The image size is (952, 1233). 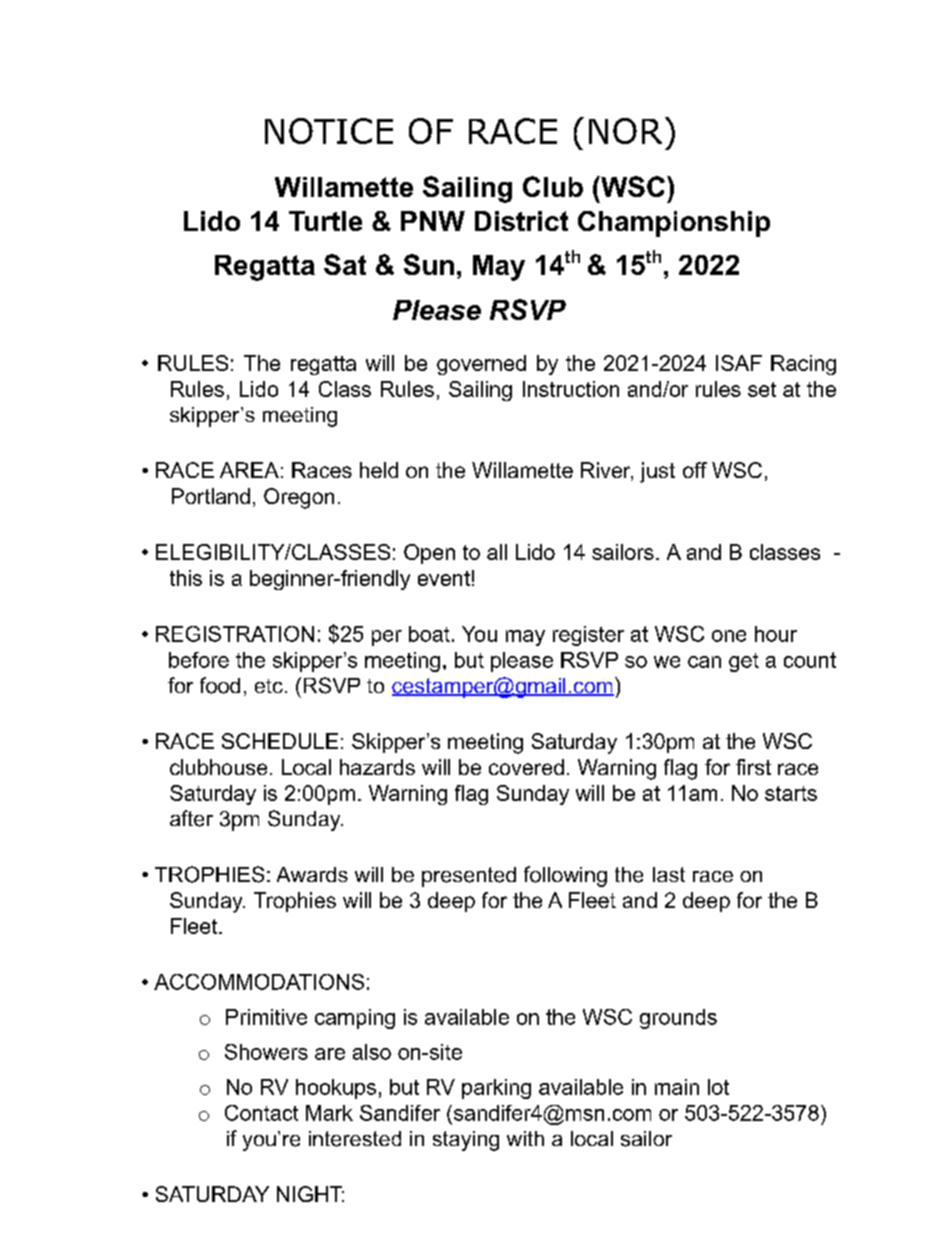 I want to click on Contact, so click(x=261, y=1113).
